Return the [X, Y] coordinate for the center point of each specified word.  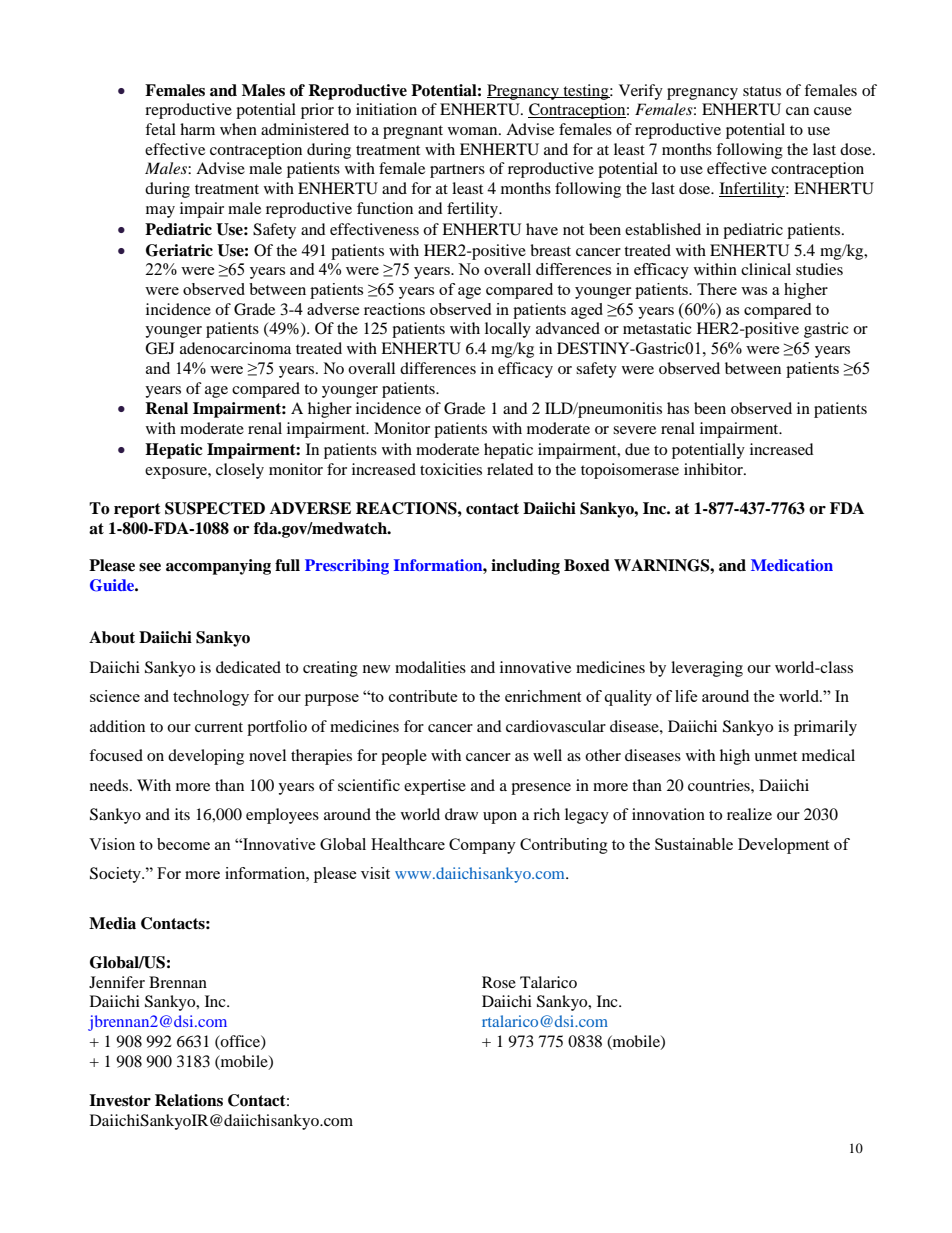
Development [783, 846]
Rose [499, 982]
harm [197, 129]
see [150, 567]
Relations [189, 1100]
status [762, 91]
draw [461, 814]
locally [508, 330]
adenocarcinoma [235, 348]
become [183, 844]
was [754, 291]
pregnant [413, 132]
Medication [792, 565]
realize [749, 814]
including [525, 567]
